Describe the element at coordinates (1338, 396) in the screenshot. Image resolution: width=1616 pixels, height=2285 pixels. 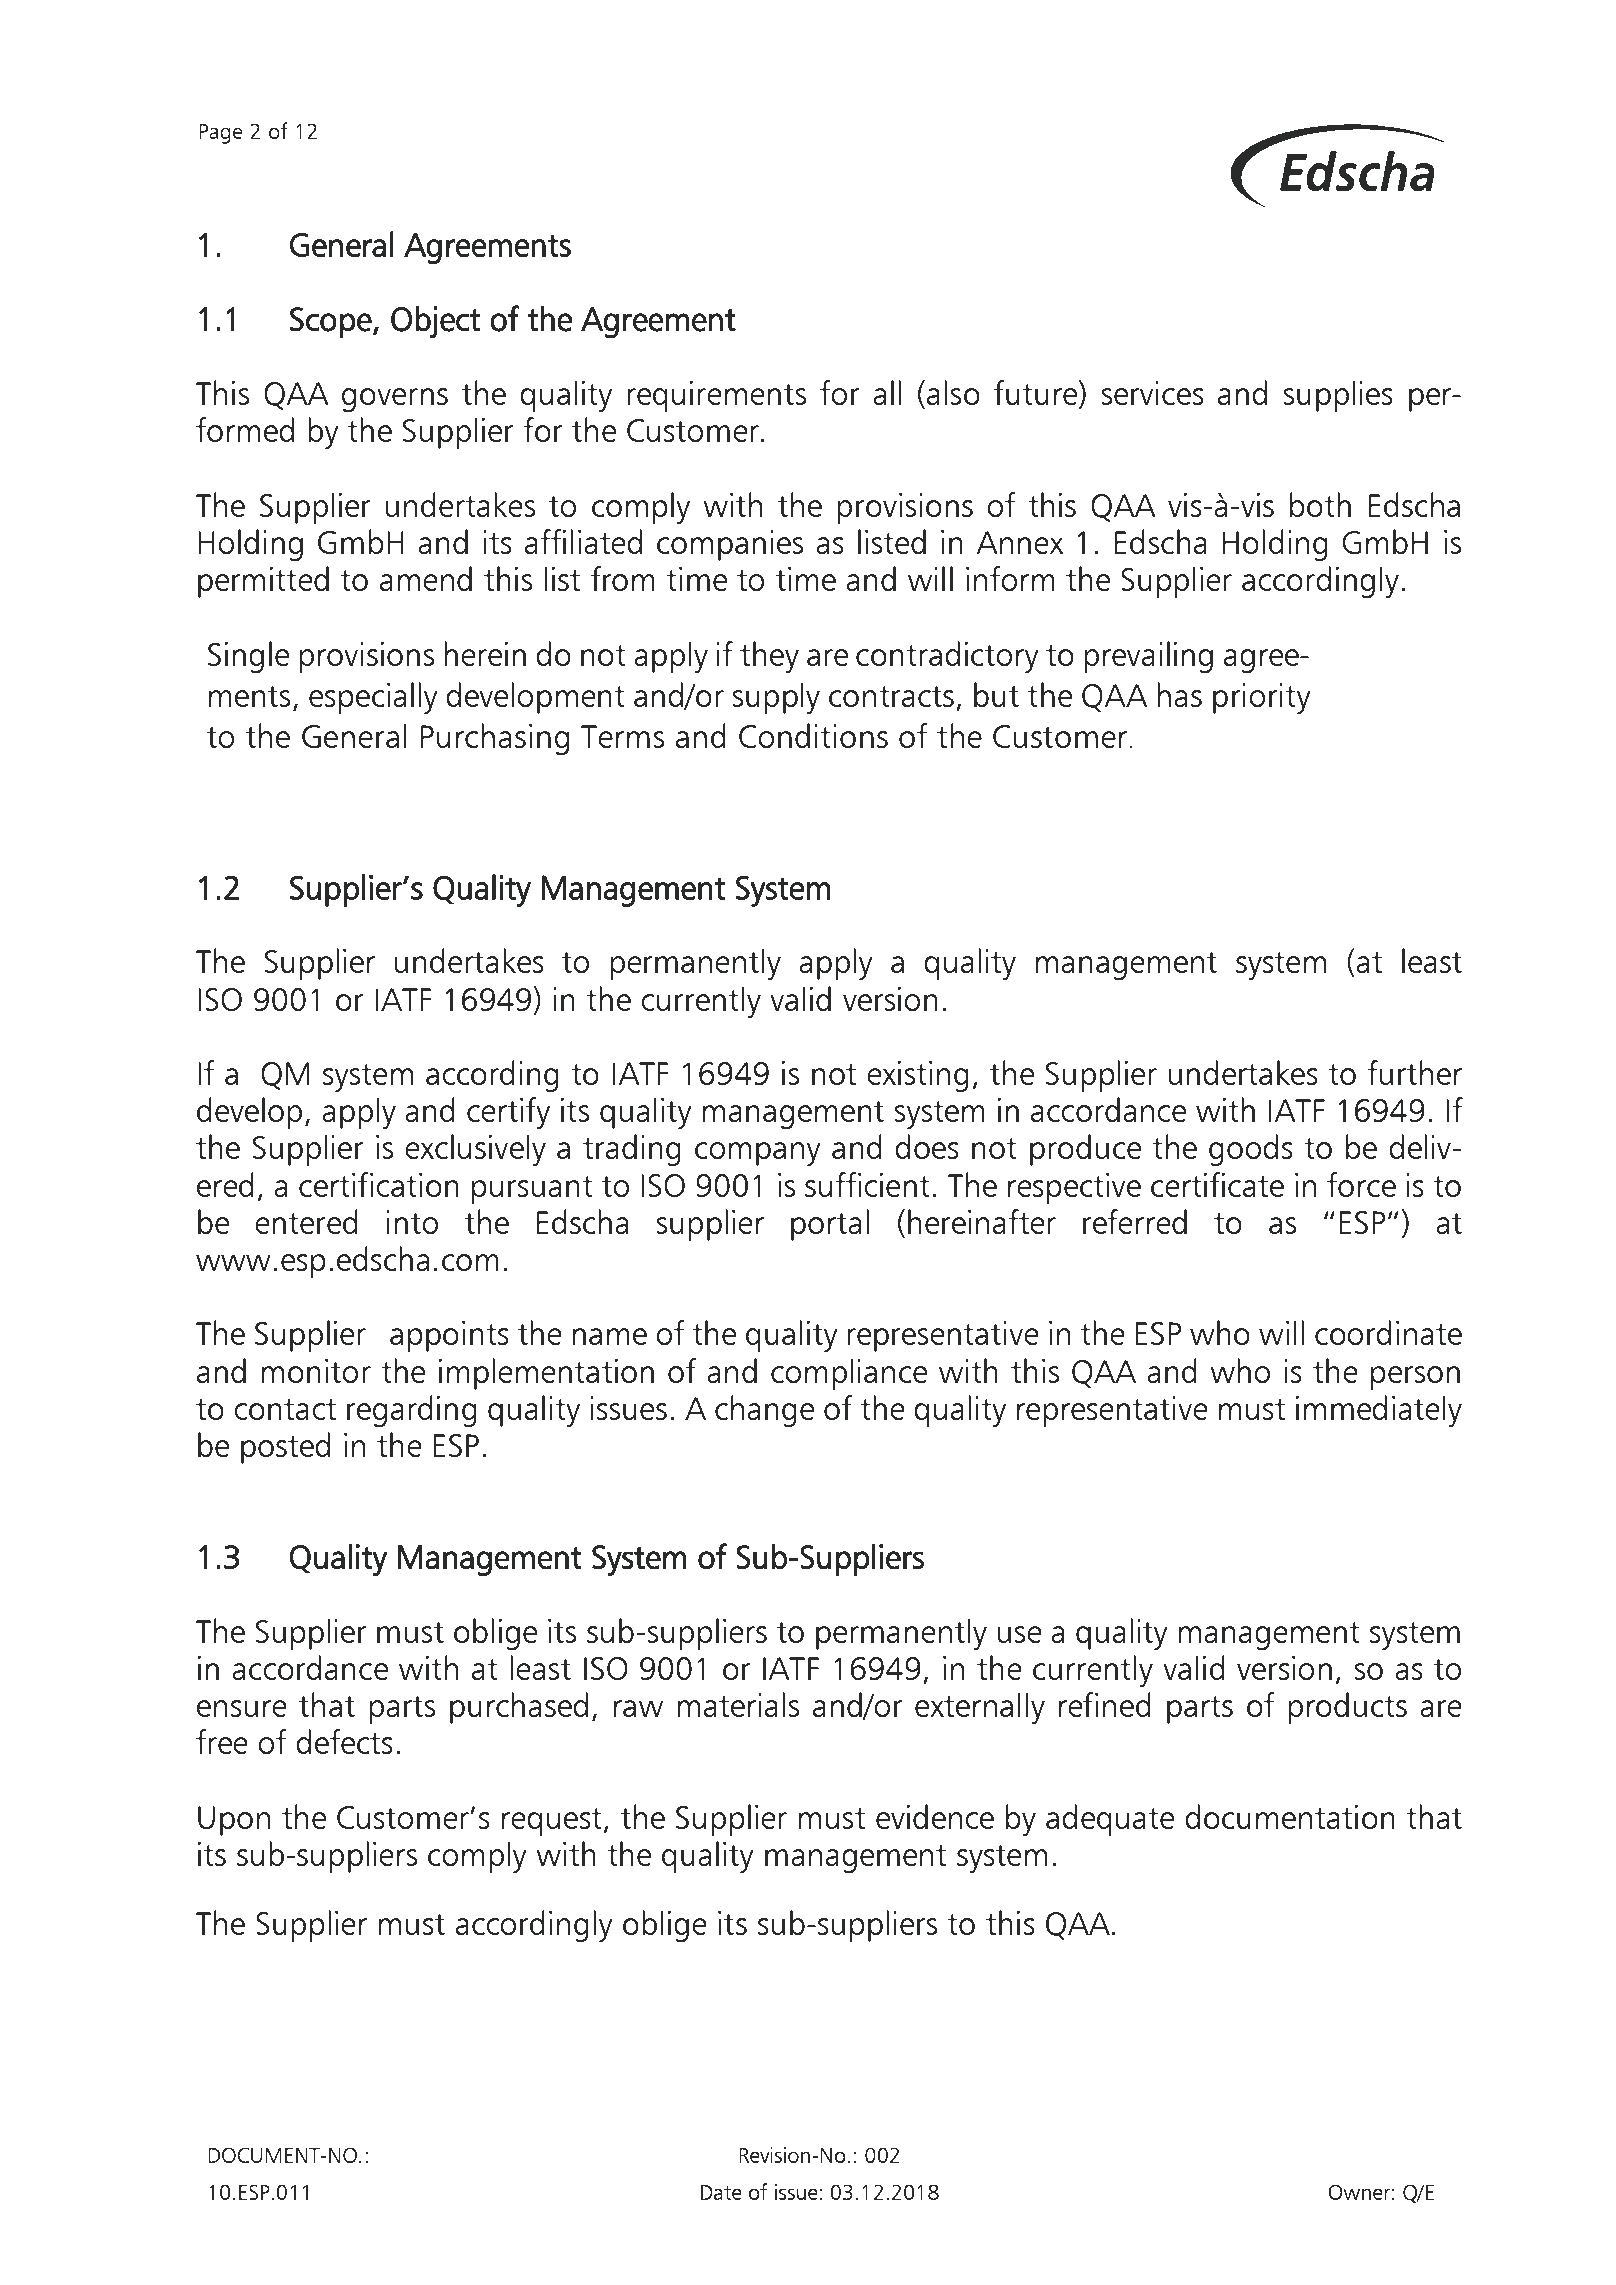
I see `supplies` at that location.
